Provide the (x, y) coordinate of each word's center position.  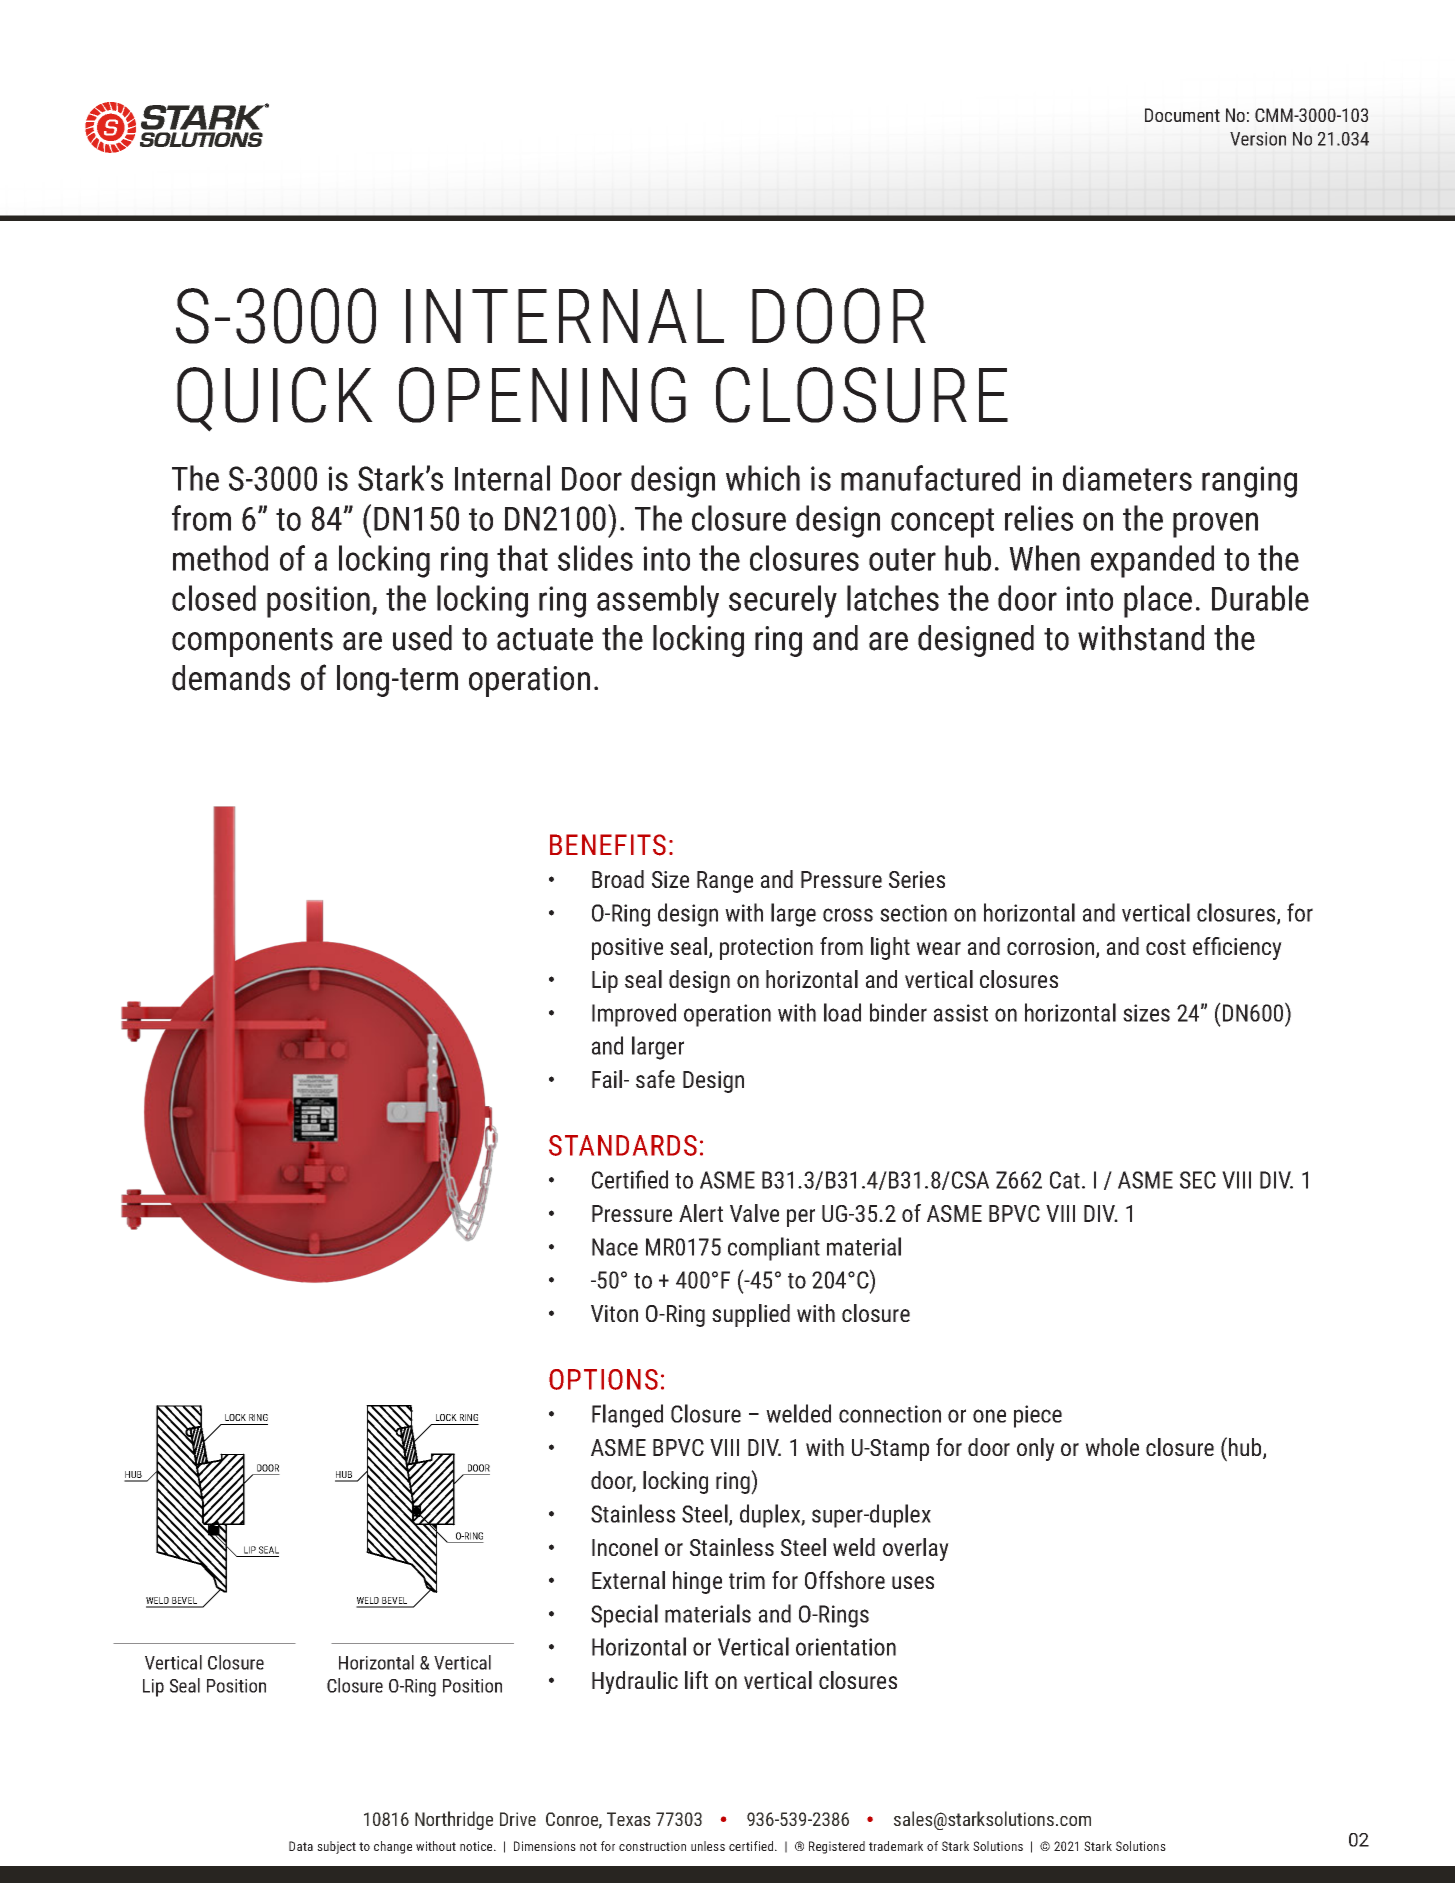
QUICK (275, 399)
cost (1166, 947)
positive (627, 949)
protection (766, 949)
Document (1182, 115)
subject (336, 1847)
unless (708, 1846)
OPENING (542, 395)
